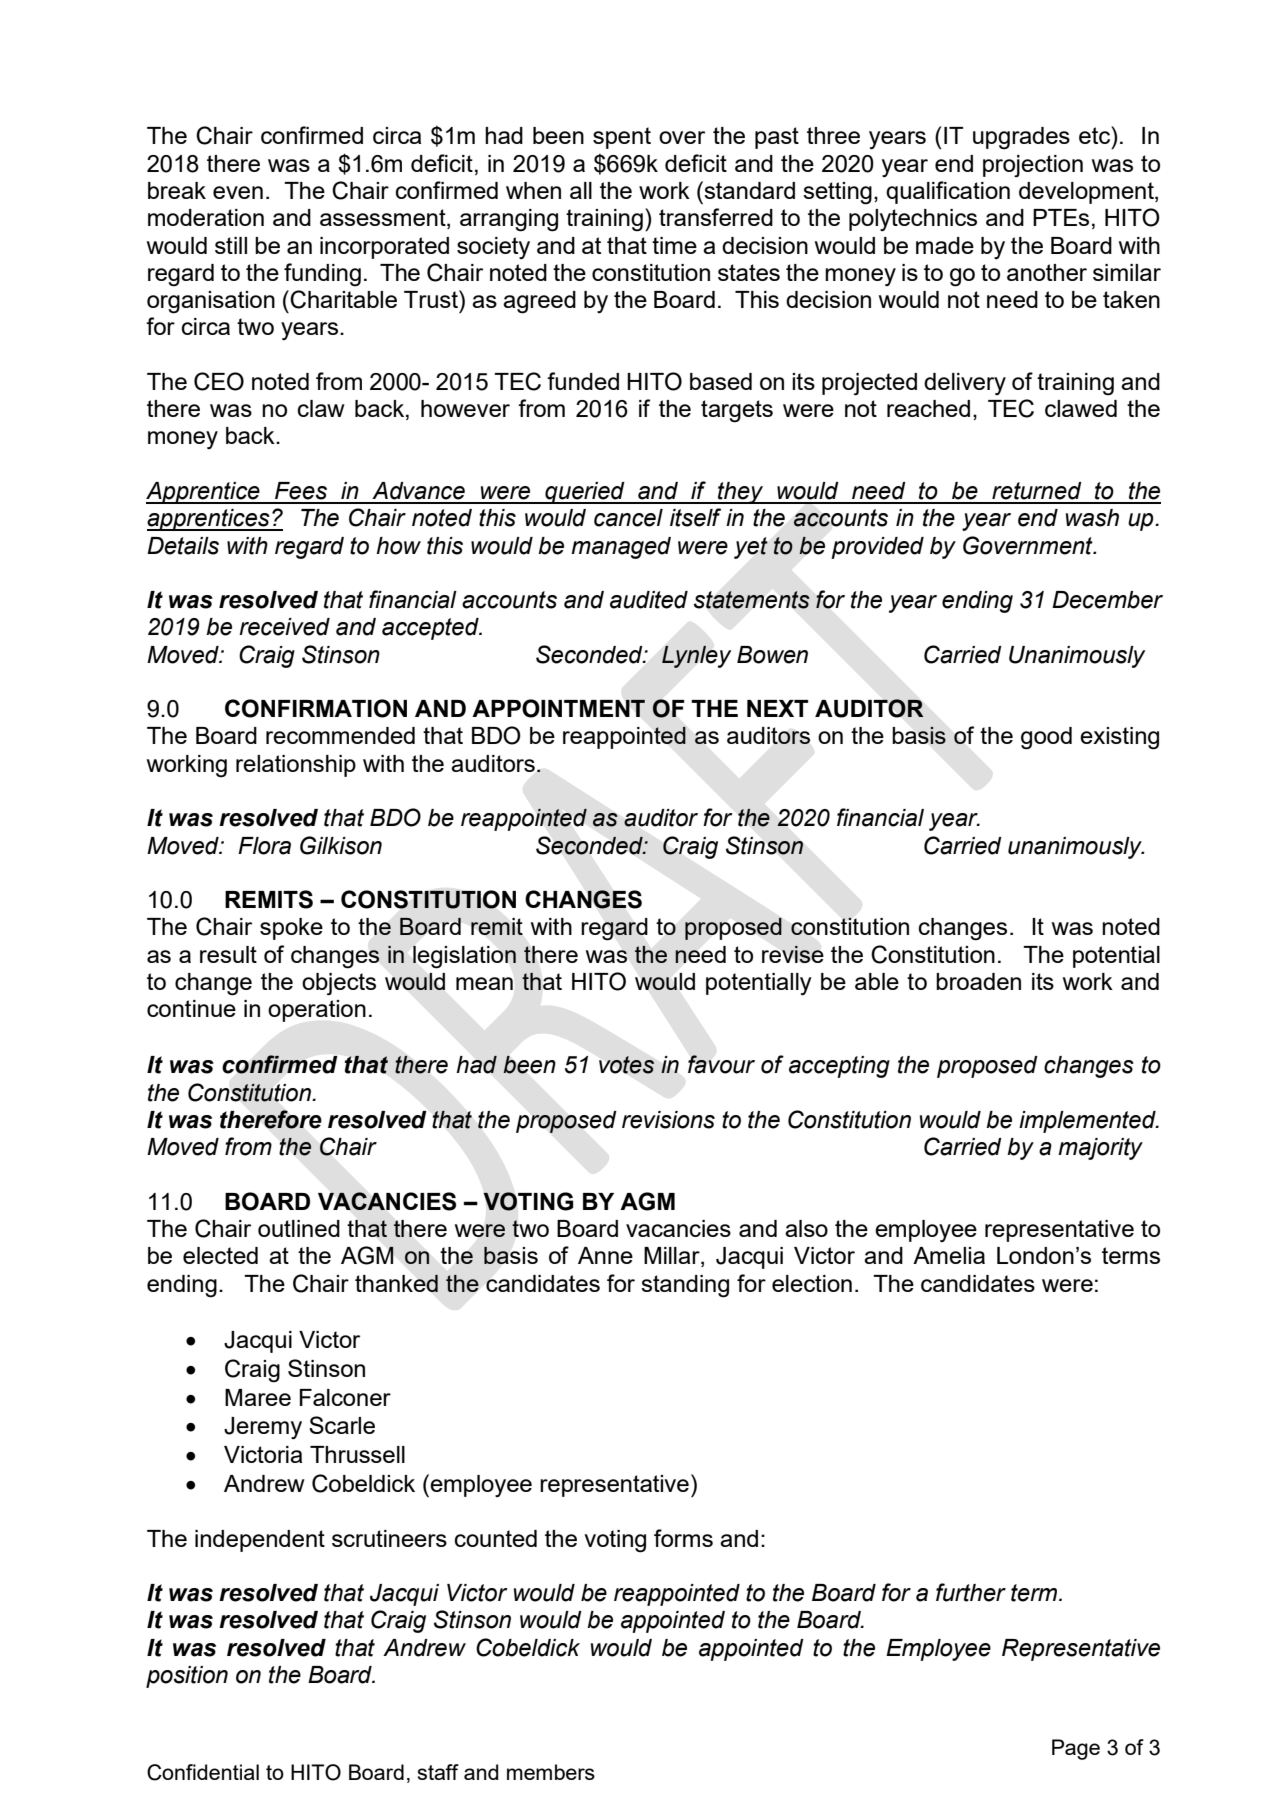 This image has width=1283, height=1815. Describe the element at coordinates (1033, 166) in the image. I see `projection` at that location.
